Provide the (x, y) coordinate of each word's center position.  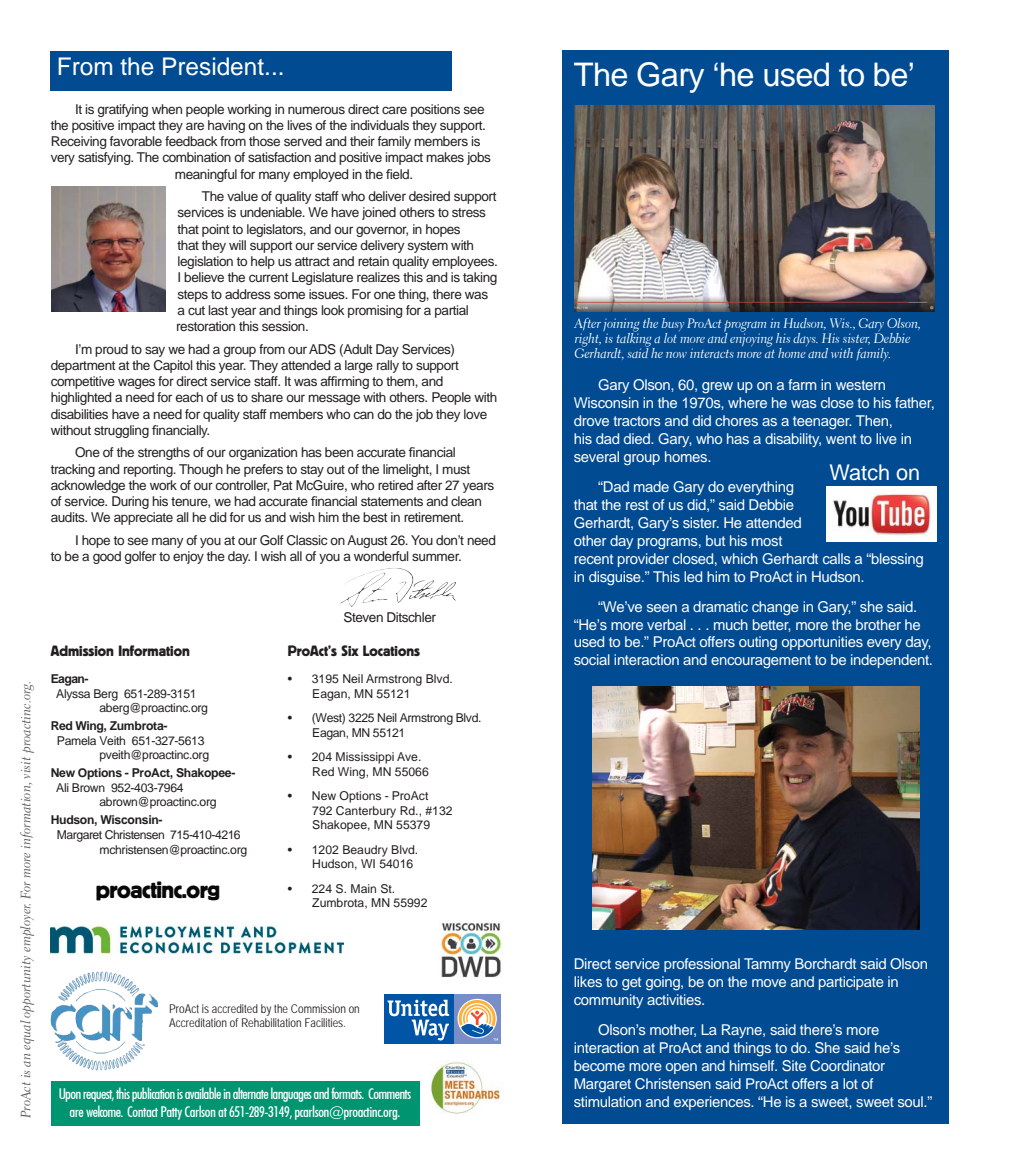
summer (436, 557)
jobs (479, 158)
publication (153, 1094)
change (775, 608)
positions (435, 110)
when (167, 109)
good (107, 557)
